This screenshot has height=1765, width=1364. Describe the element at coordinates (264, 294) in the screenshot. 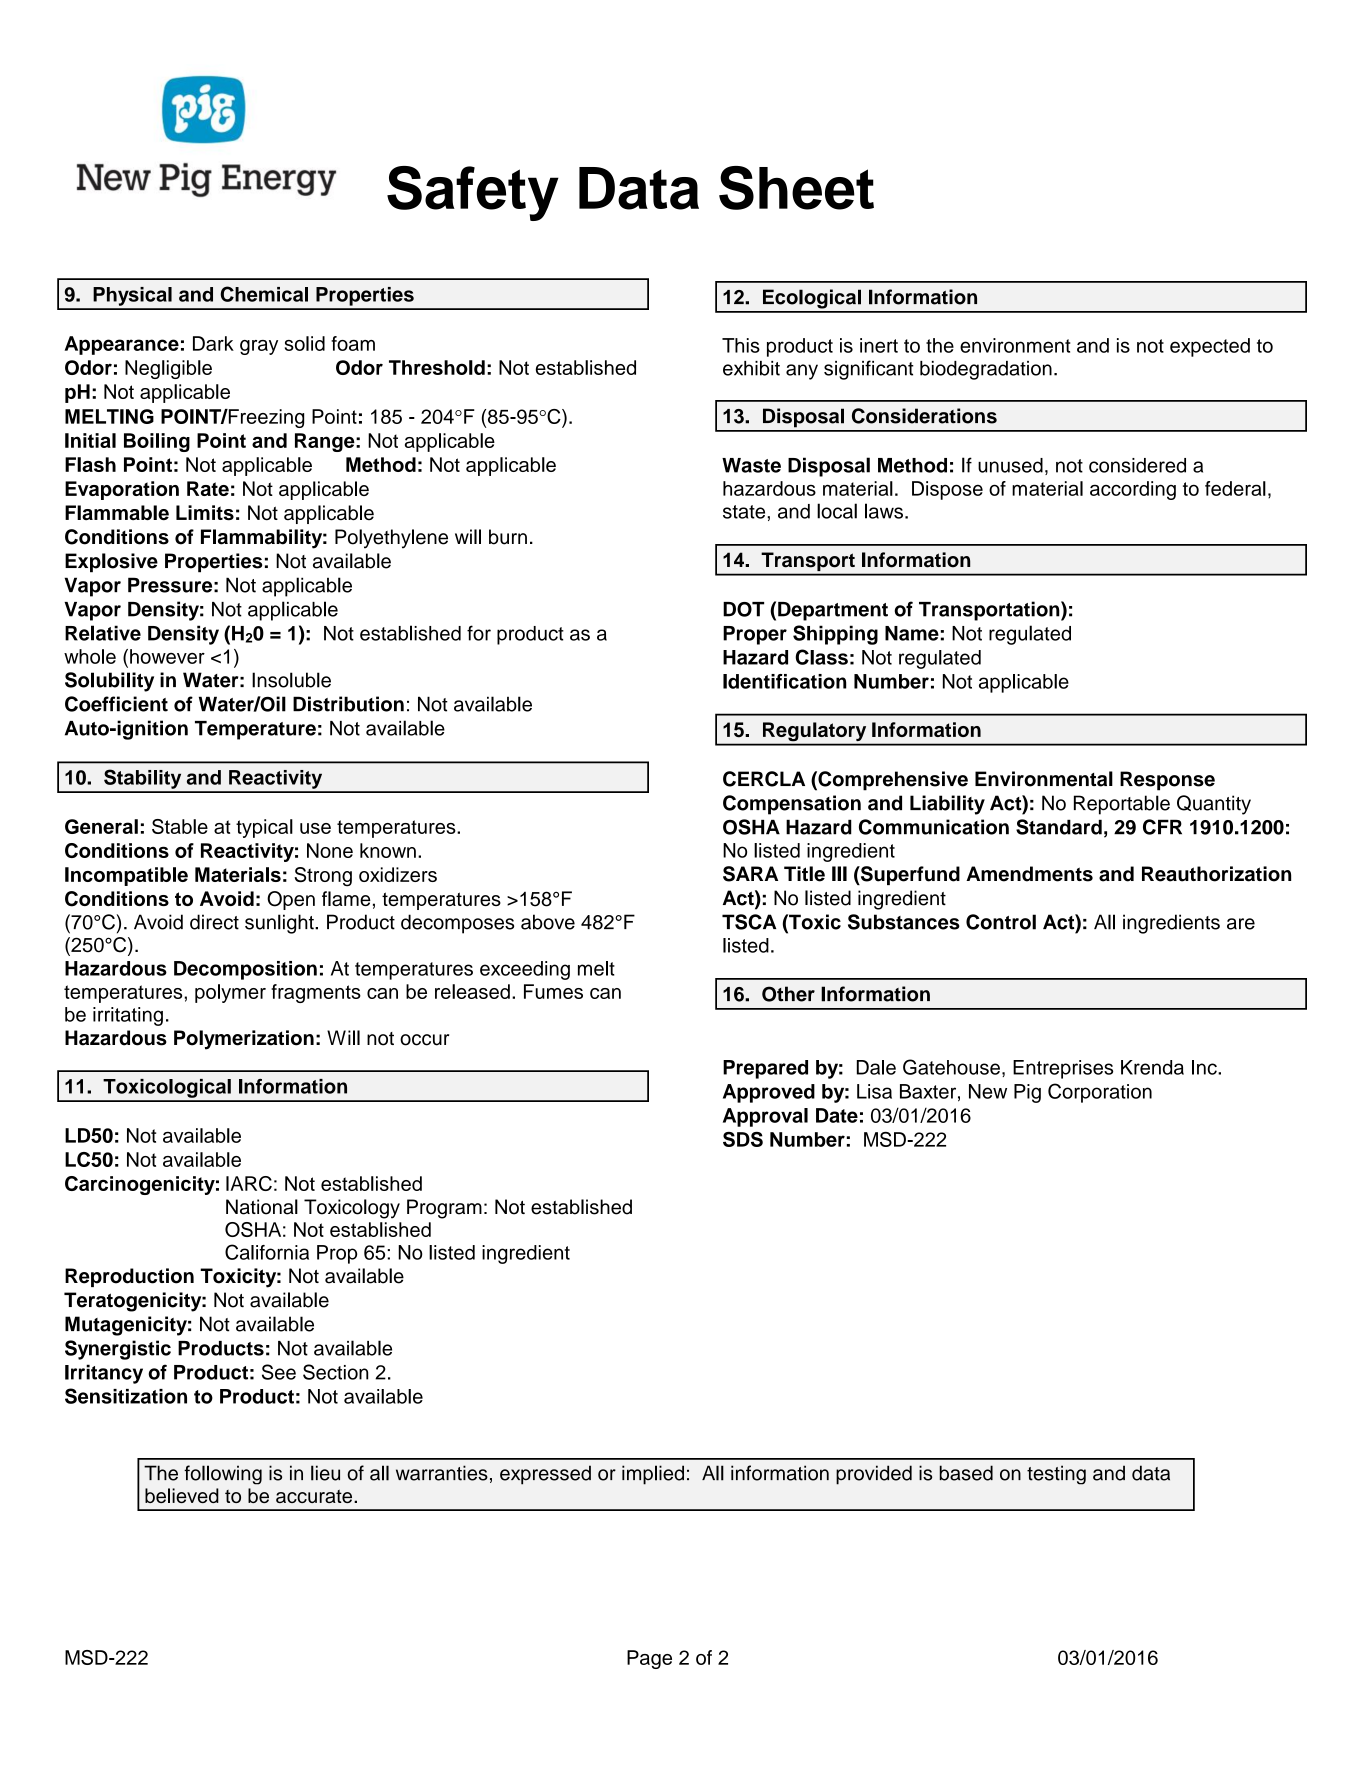

I see `Chemical` at that location.
